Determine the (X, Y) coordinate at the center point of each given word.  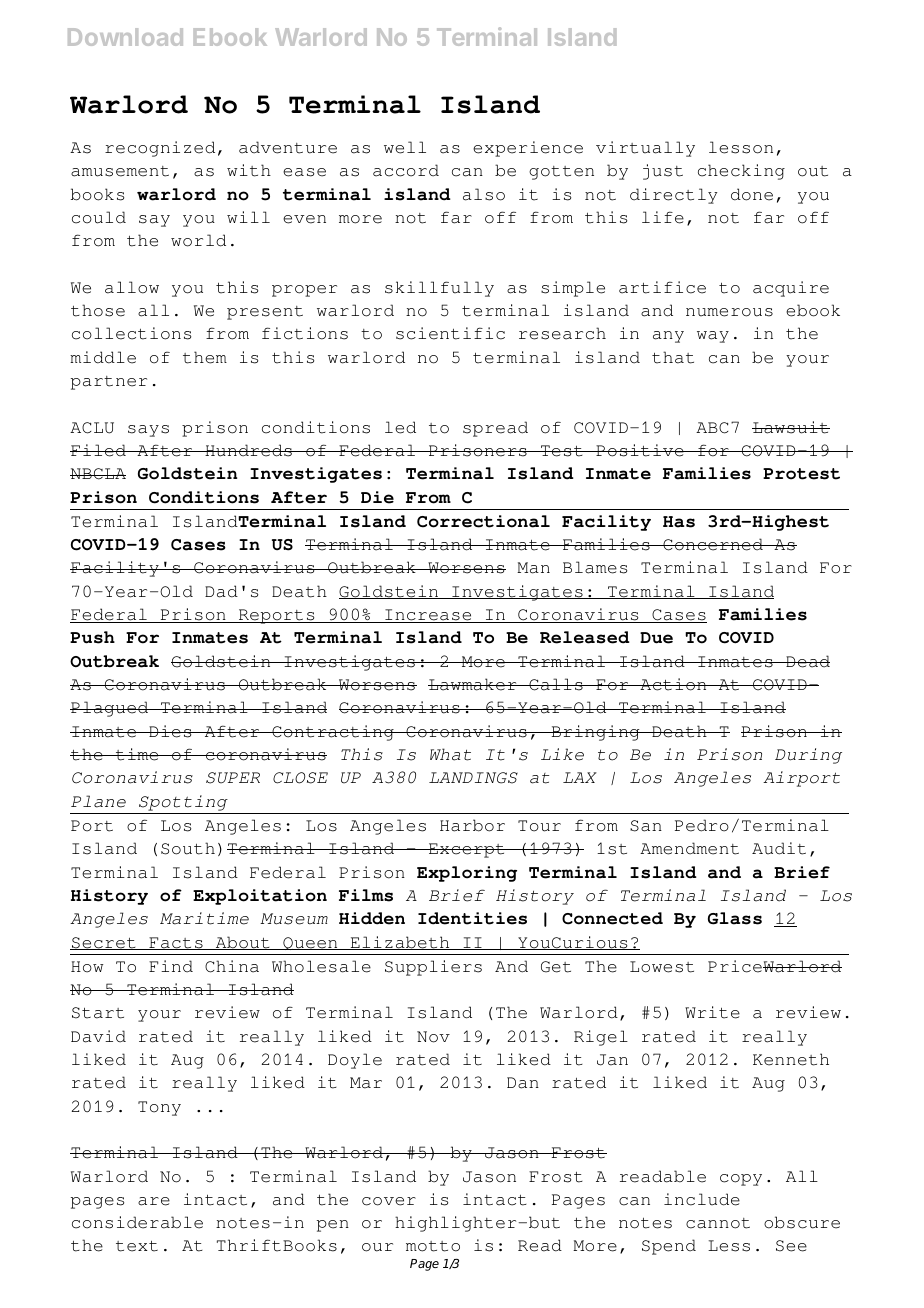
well (405, 147)
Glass (735, 918)
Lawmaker (473, 684)
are (154, 1201)
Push (92, 637)
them (205, 357)
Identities (472, 918)
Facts (176, 943)
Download (125, 37)
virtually (645, 149)
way (713, 337)
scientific (450, 333)
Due (656, 638)
